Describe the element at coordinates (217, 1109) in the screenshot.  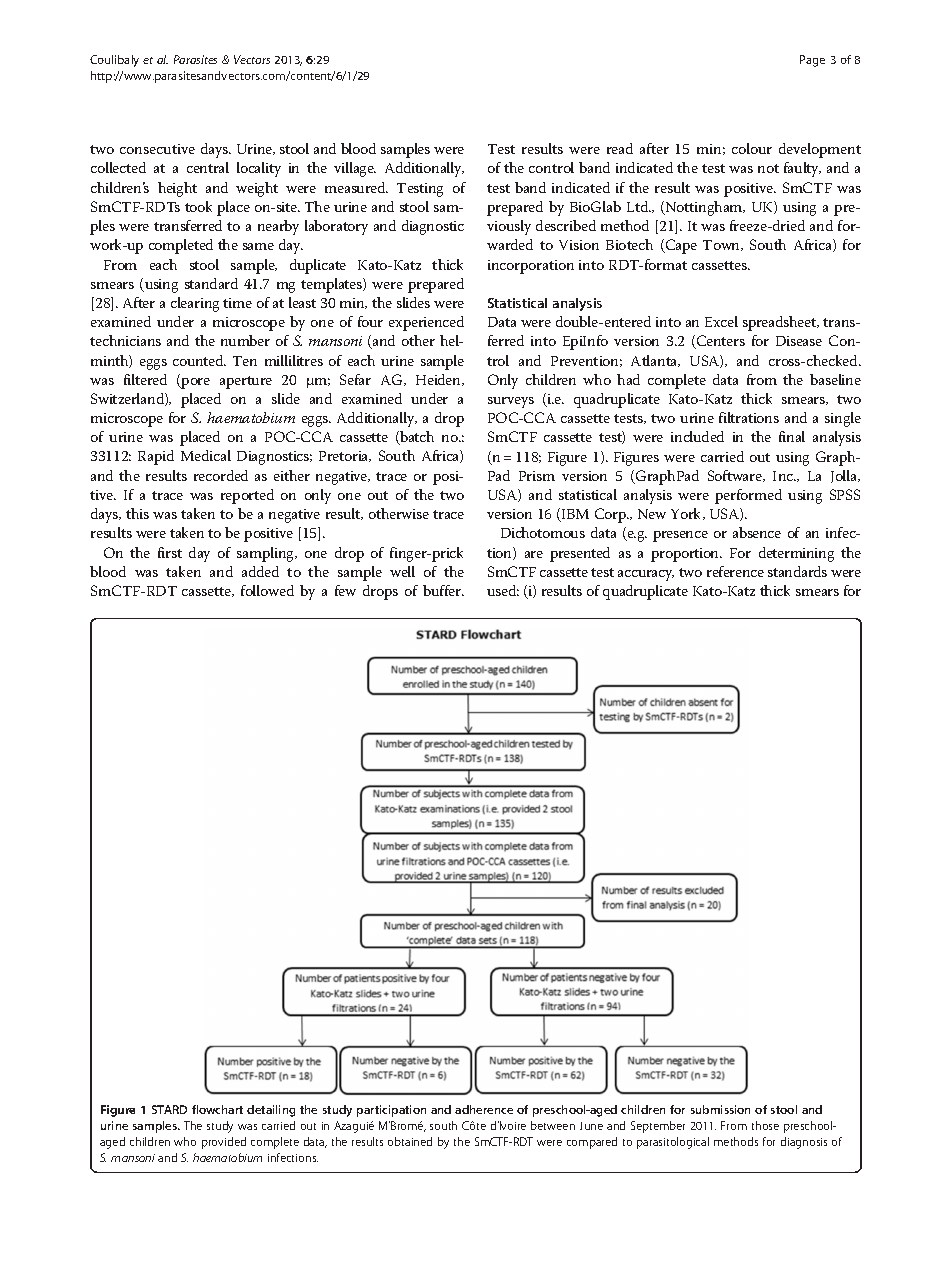
I see `flowchart` at that location.
